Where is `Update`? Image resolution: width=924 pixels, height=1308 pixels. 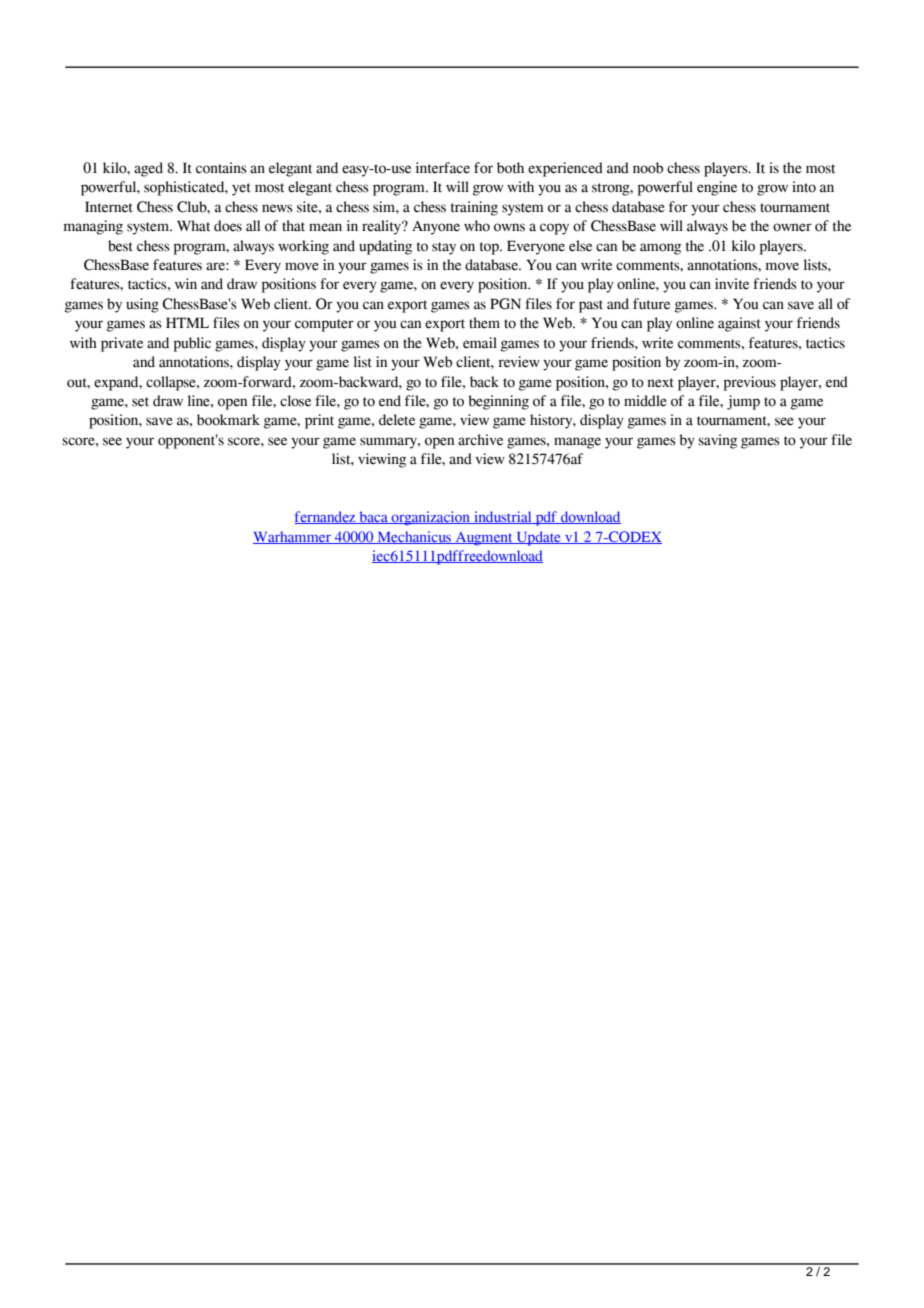 Update is located at coordinates (538, 538).
